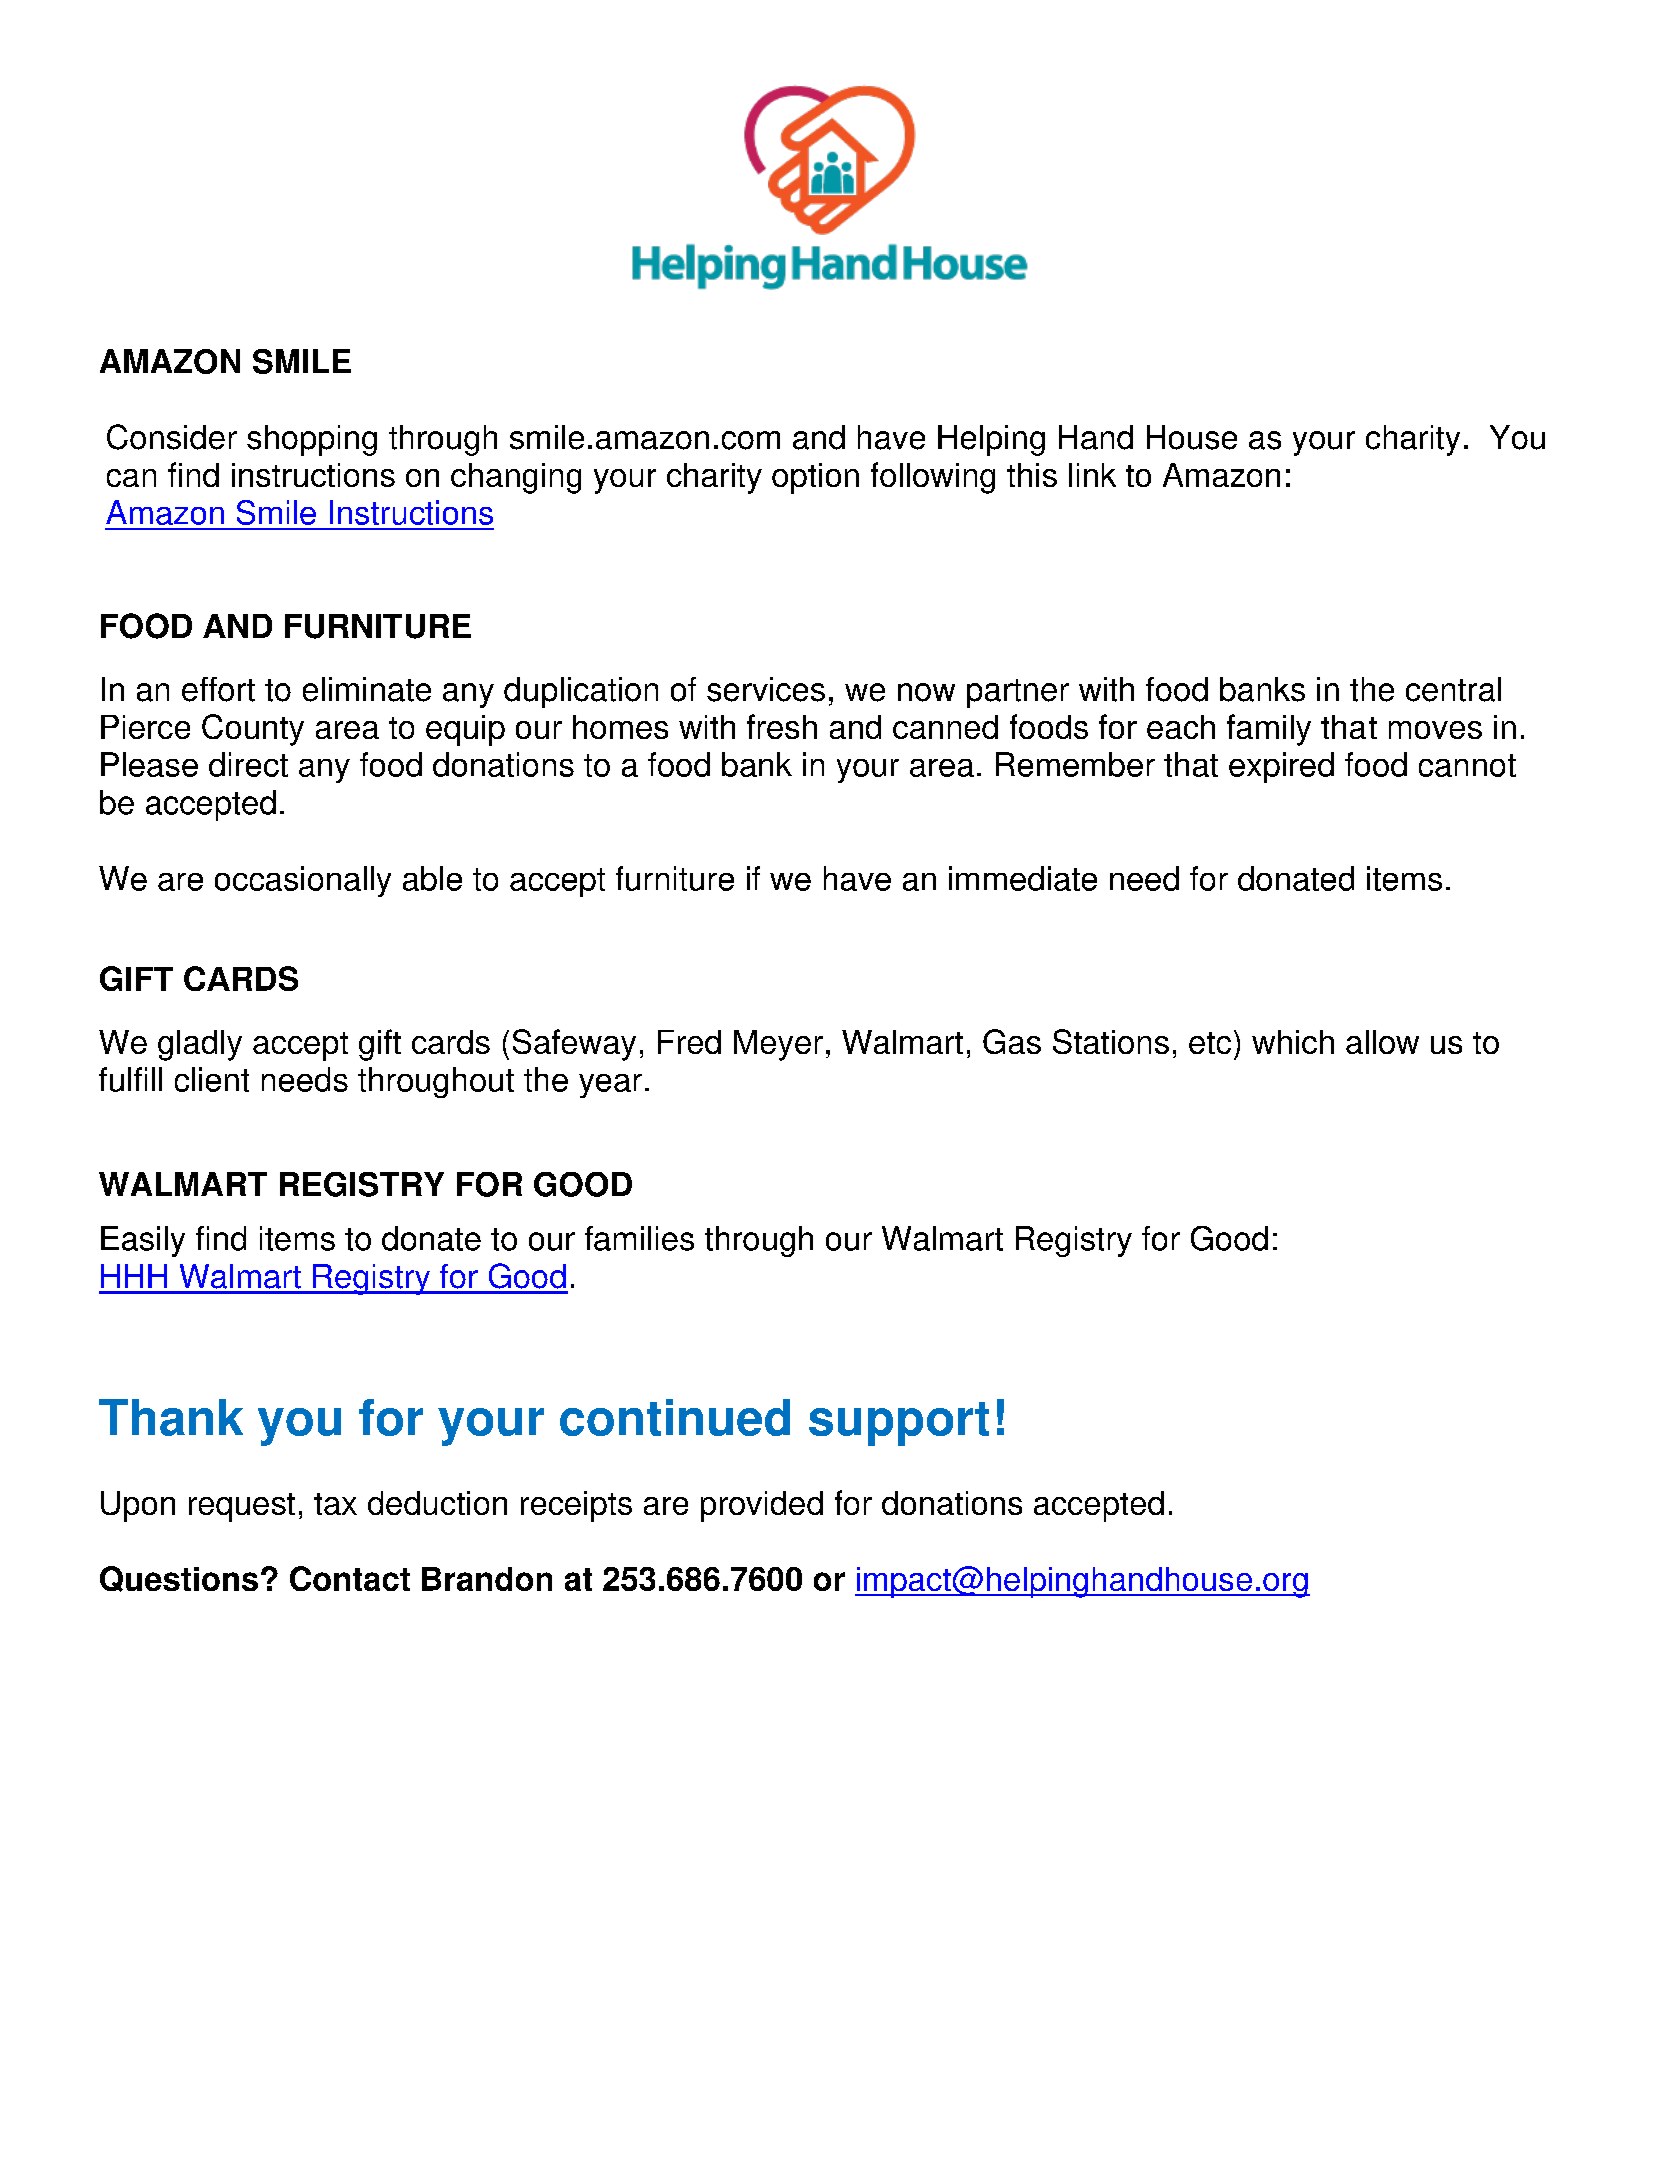 This screenshot has height=2168, width=1675. I want to click on shopping, so click(312, 440).
